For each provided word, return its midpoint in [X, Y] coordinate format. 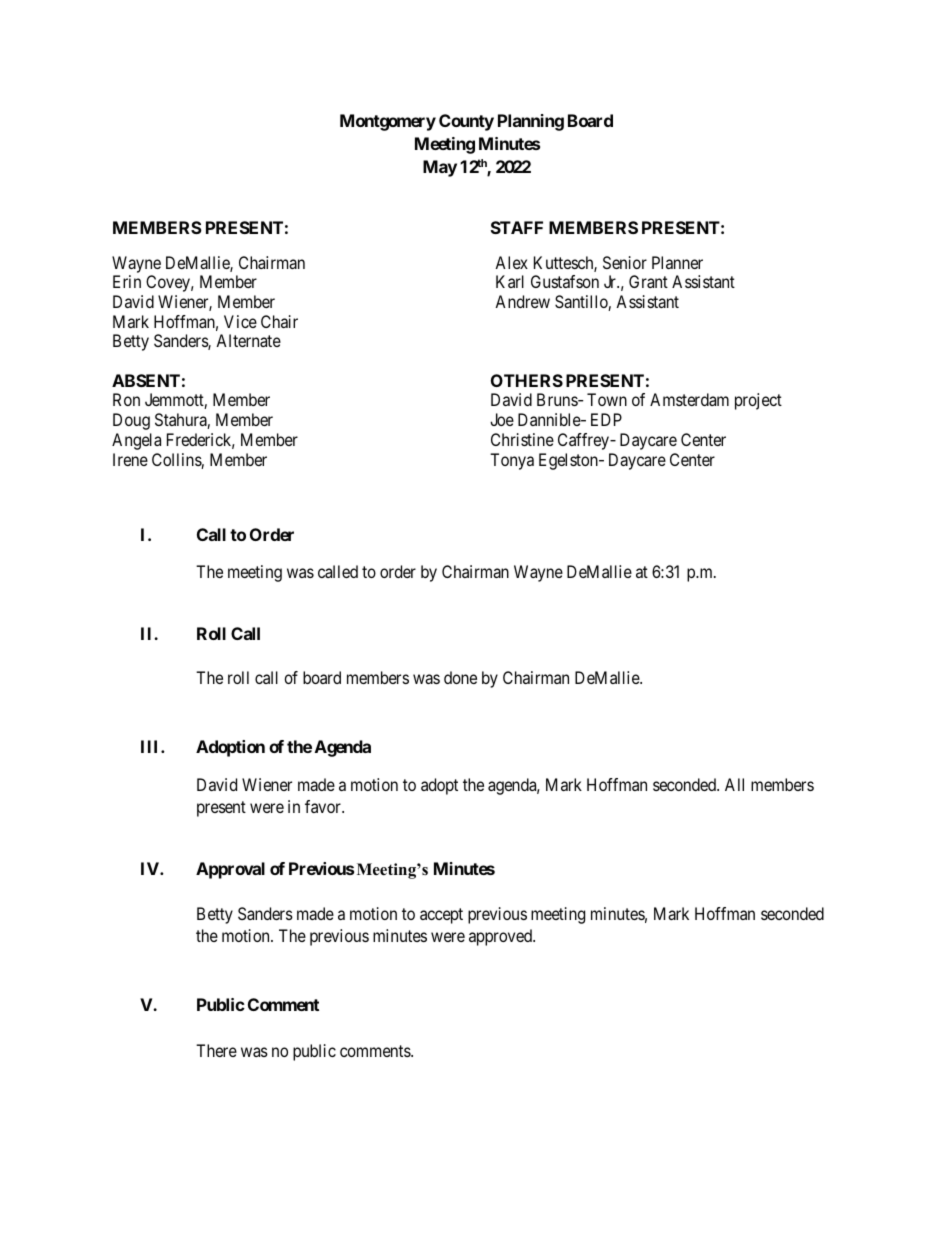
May [440, 168]
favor [324, 806]
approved [501, 937]
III [151, 746]
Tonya [512, 461]
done [460, 677]
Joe [502, 419]
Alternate [248, 340]
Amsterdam [689, 399]
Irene [130, 459]
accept [441, 916]
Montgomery [388, 122]
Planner [677, 262]
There [216, 1050]
